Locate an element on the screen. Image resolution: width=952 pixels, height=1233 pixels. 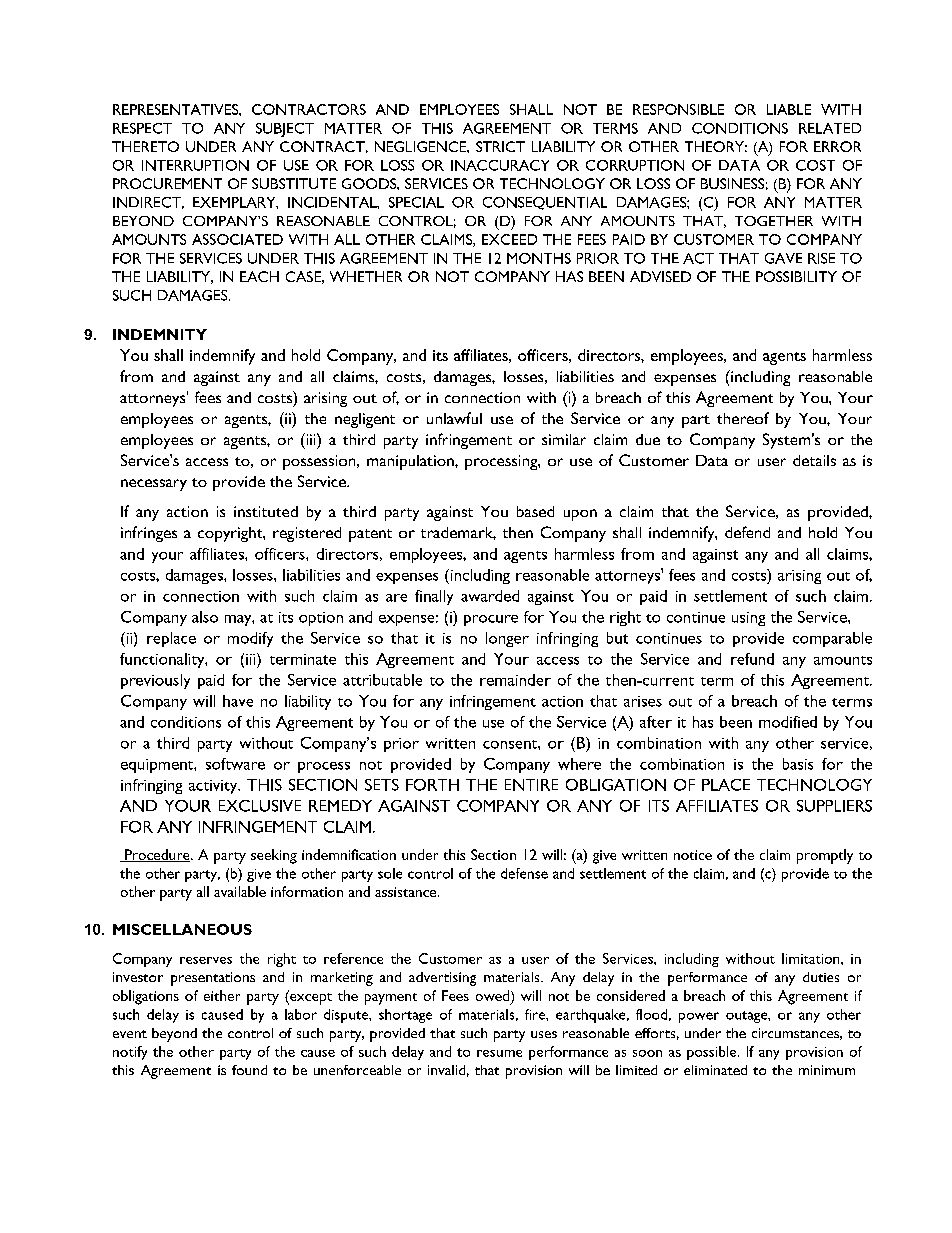
STRICT is located at coordinates (500, 146).
